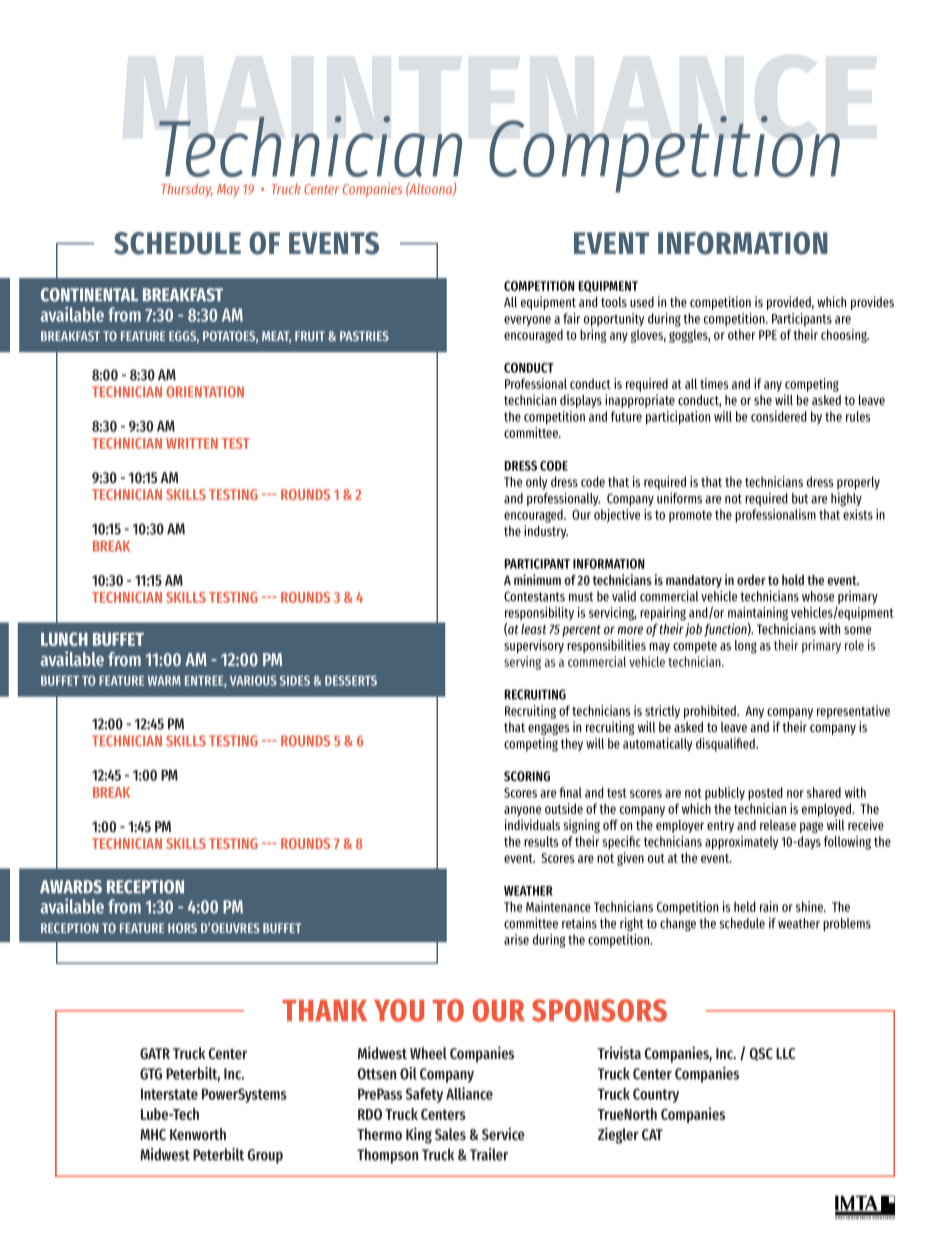  What do you see at coordinates (182, 928) in the screenshot?
I see `HORS` at bounding box center [182, 928].
